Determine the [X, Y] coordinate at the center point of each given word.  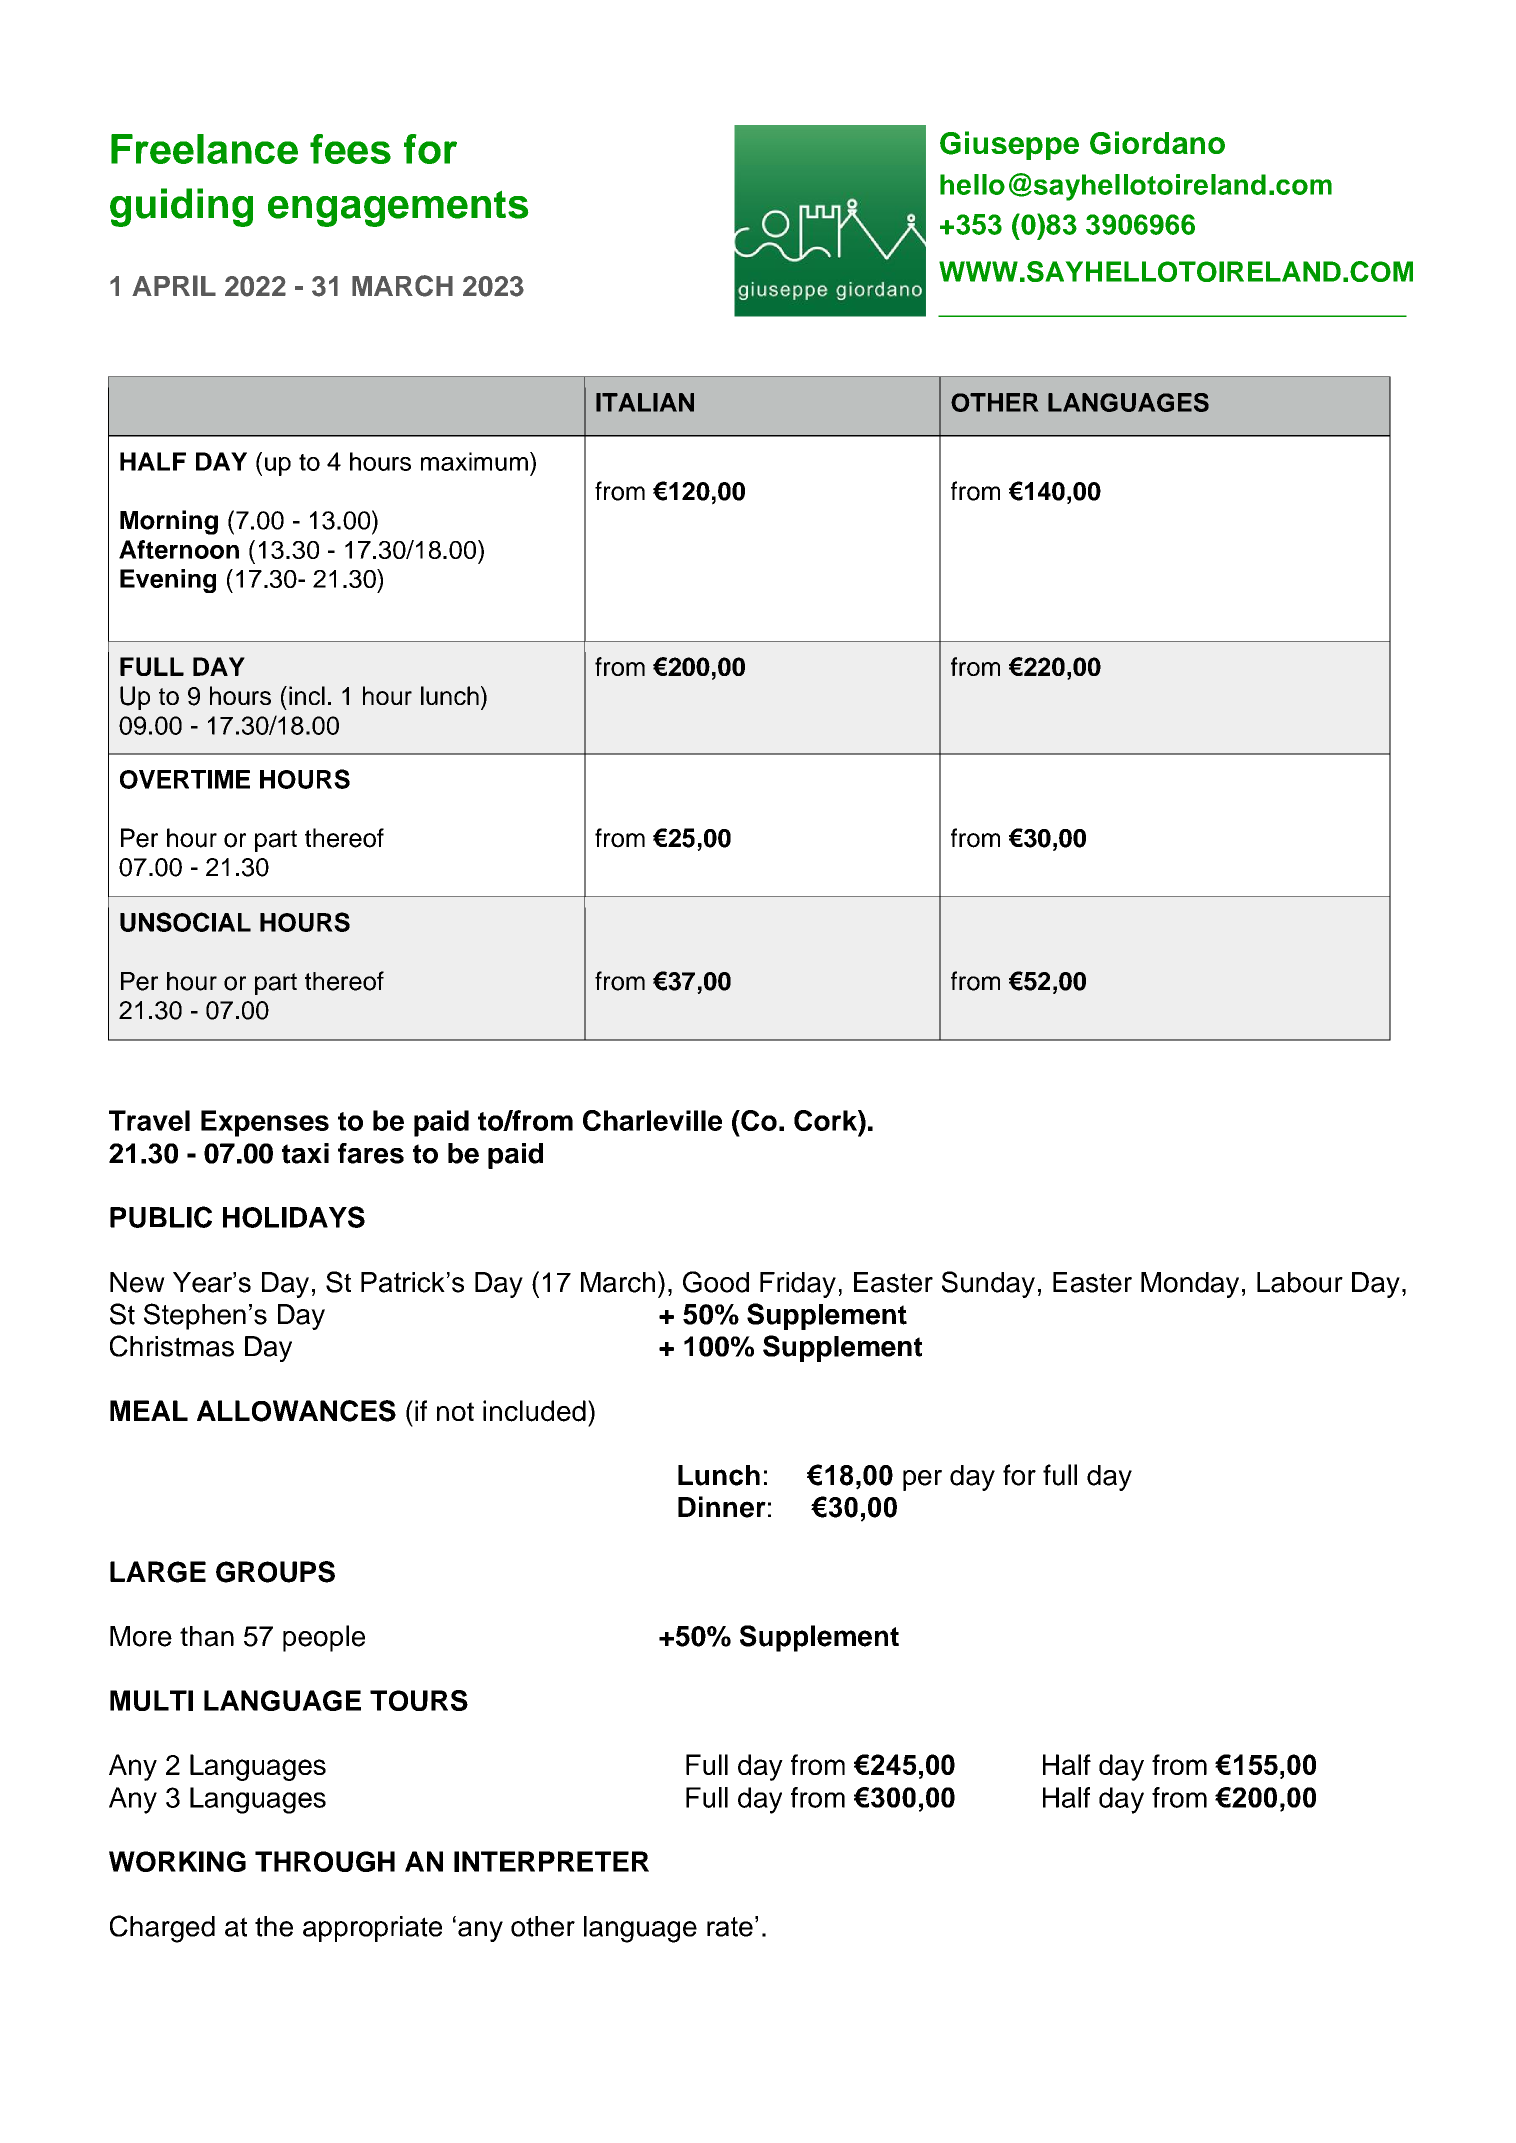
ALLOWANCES [296, 1411]
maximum [474, 461]
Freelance [204, 149]
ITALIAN [645, 402]
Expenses [265, 1123]
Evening [168, 581]
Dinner [722, 1507]
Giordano [1157, 143]
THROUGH [325, 1861]
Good [716, 1282]
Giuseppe [1009, 145]
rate [730, 1927]
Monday [1190, 1285]
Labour [1300, 1282]
